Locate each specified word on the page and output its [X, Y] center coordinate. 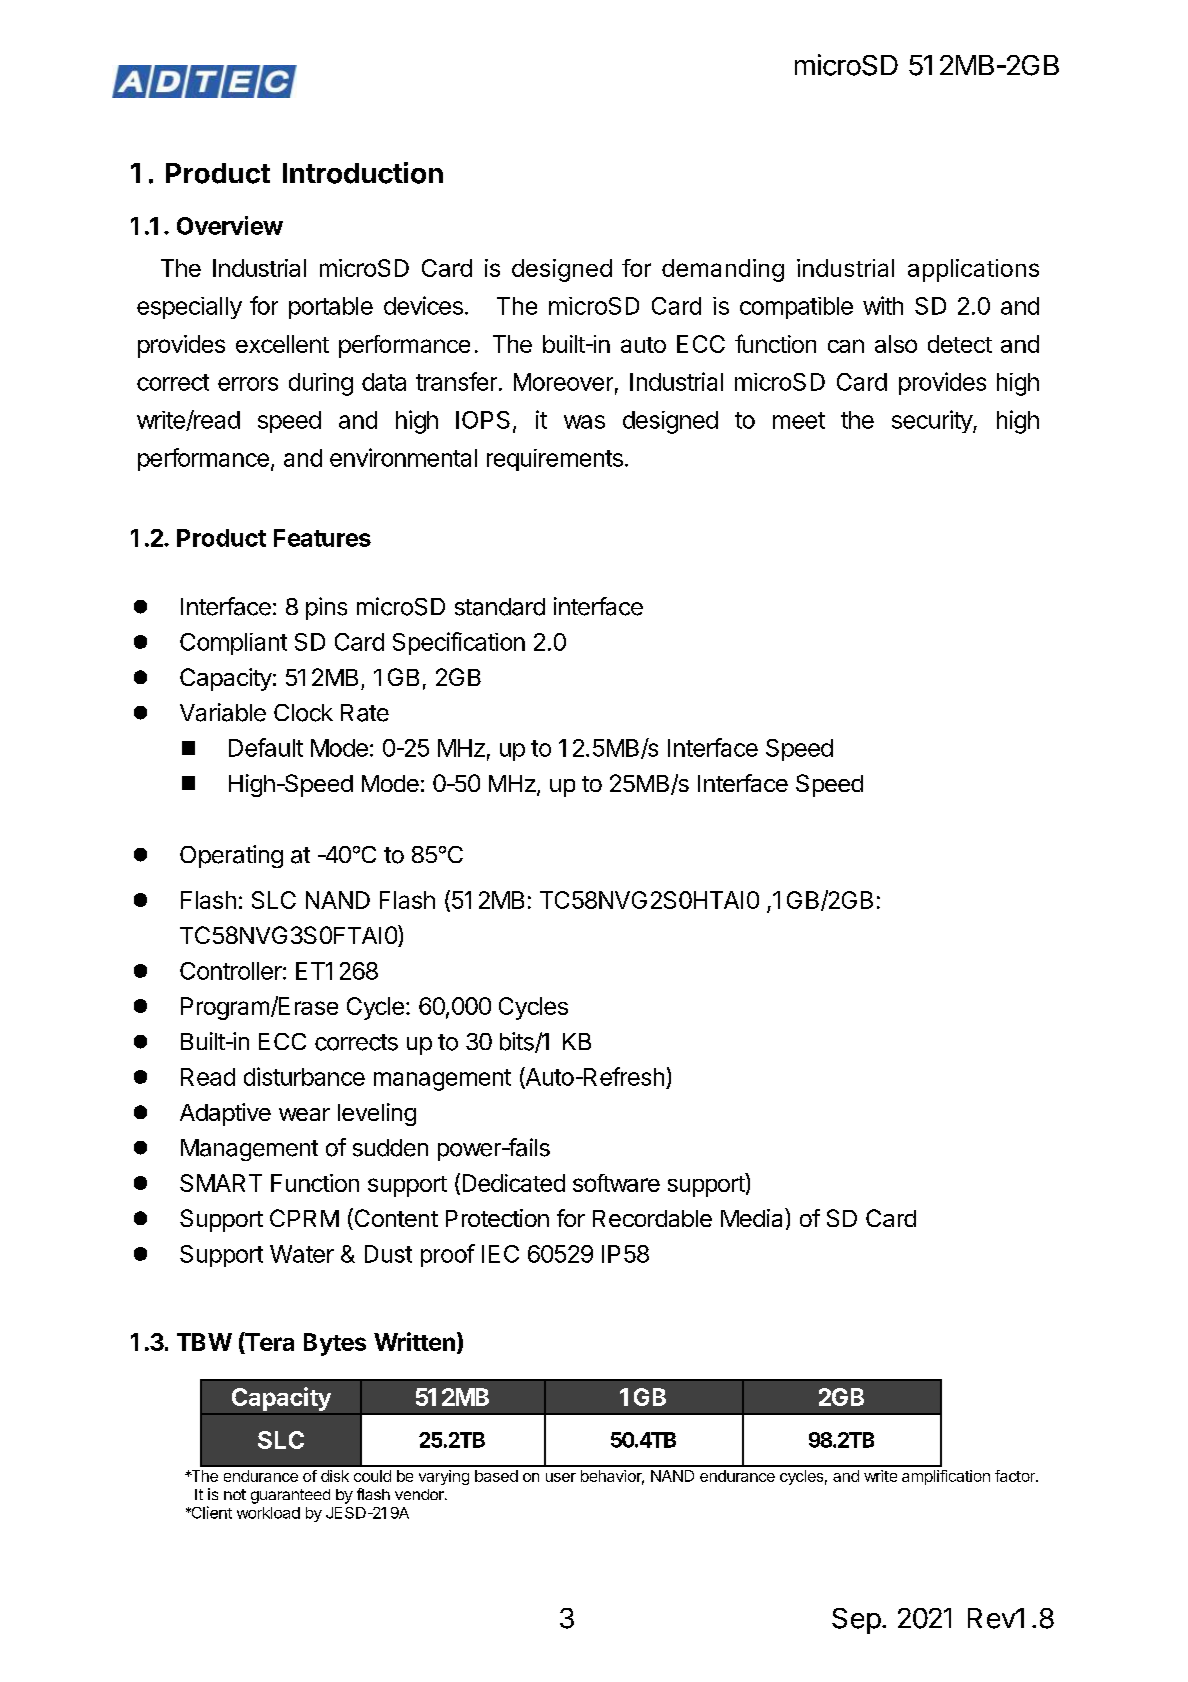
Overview [230, 225]
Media [753, 1217]
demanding [723, 270]
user [561, 1477]
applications [973, 270]
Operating [231, 856]
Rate [365, 713]
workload [268, 1513]
